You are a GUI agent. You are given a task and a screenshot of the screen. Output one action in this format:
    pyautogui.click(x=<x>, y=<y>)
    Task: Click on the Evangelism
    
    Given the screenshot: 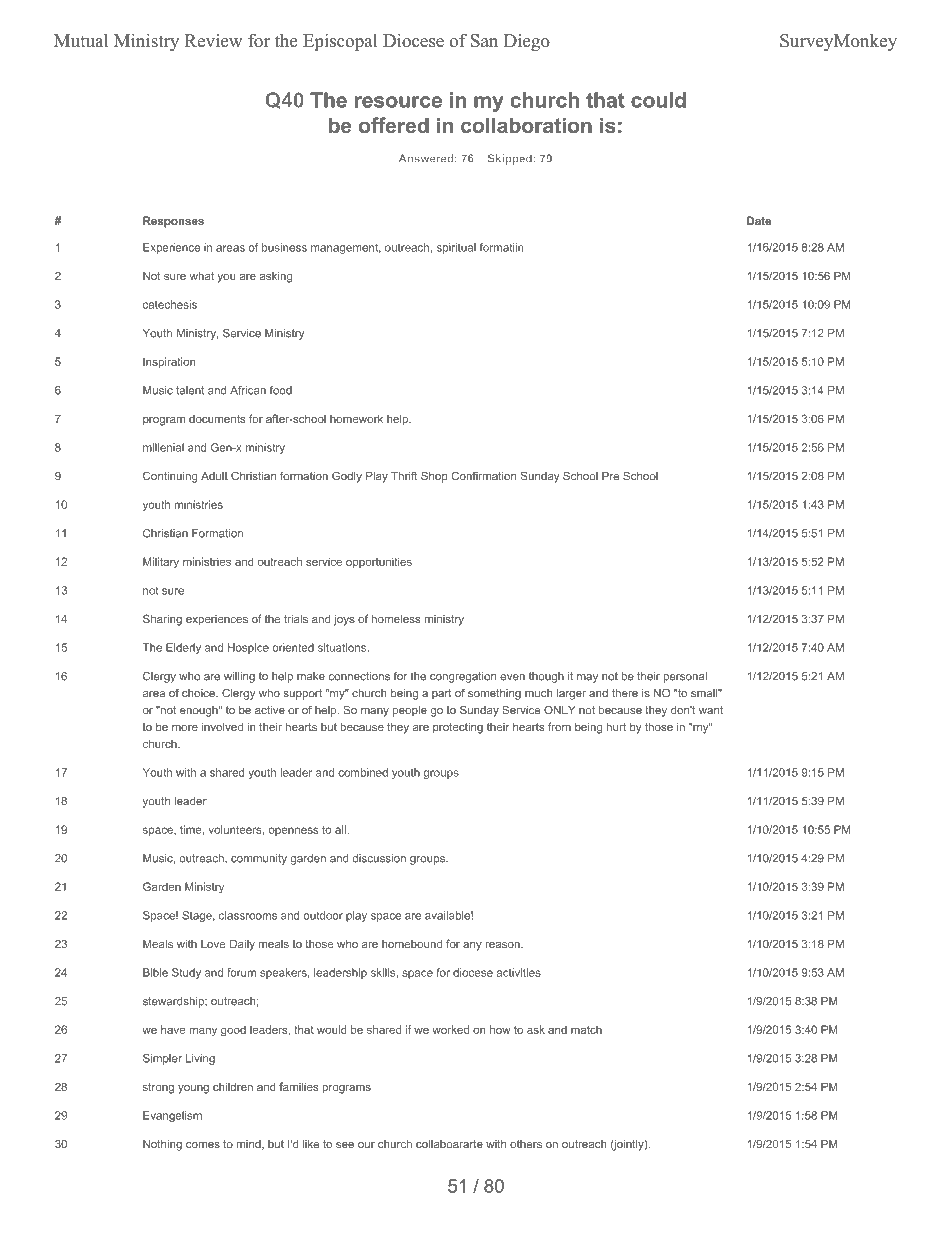 What is the action you would take?
    pyautogui.click(x=172, y=1116)
